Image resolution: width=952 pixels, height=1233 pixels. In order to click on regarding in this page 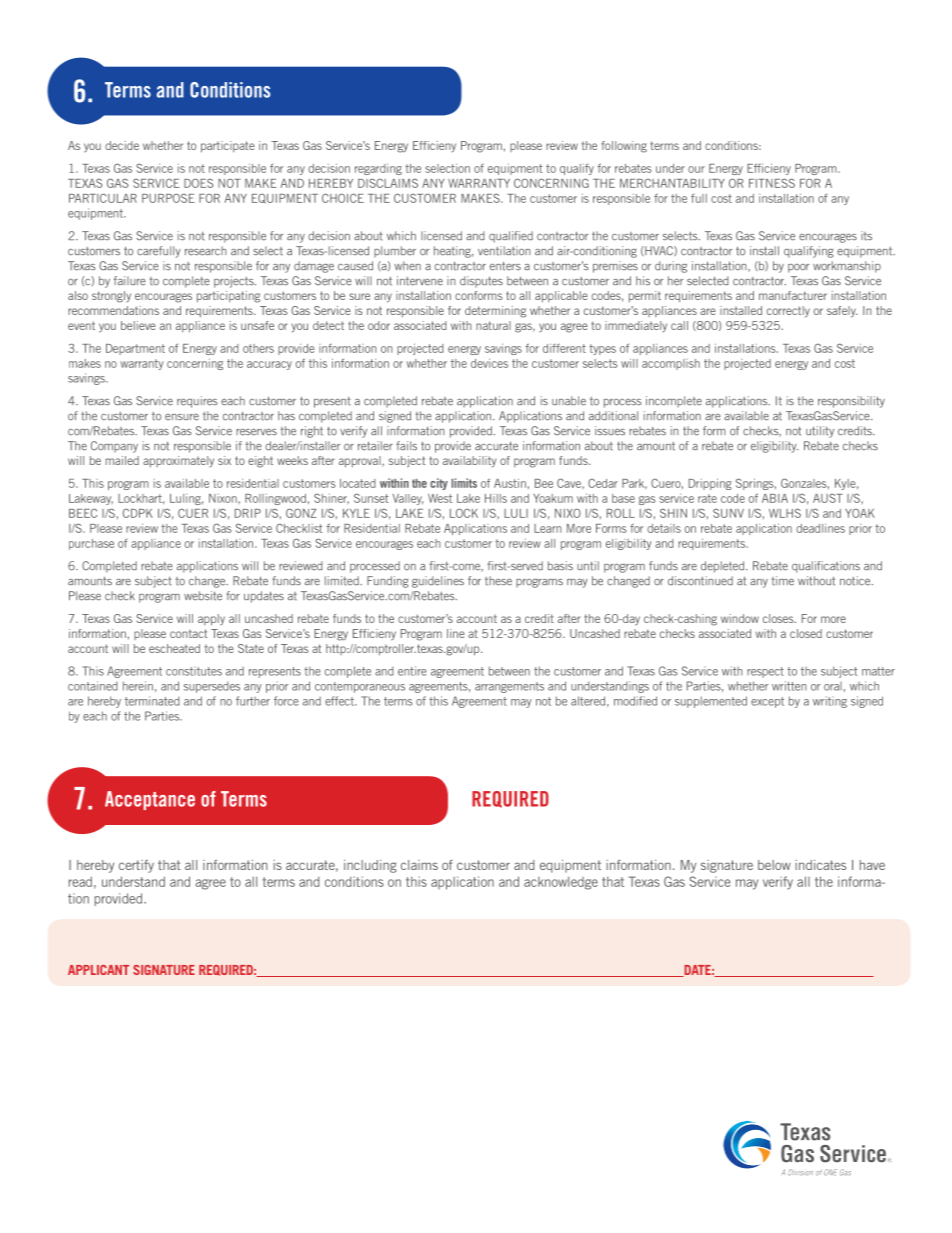, I will do `click(378, 169)`.
